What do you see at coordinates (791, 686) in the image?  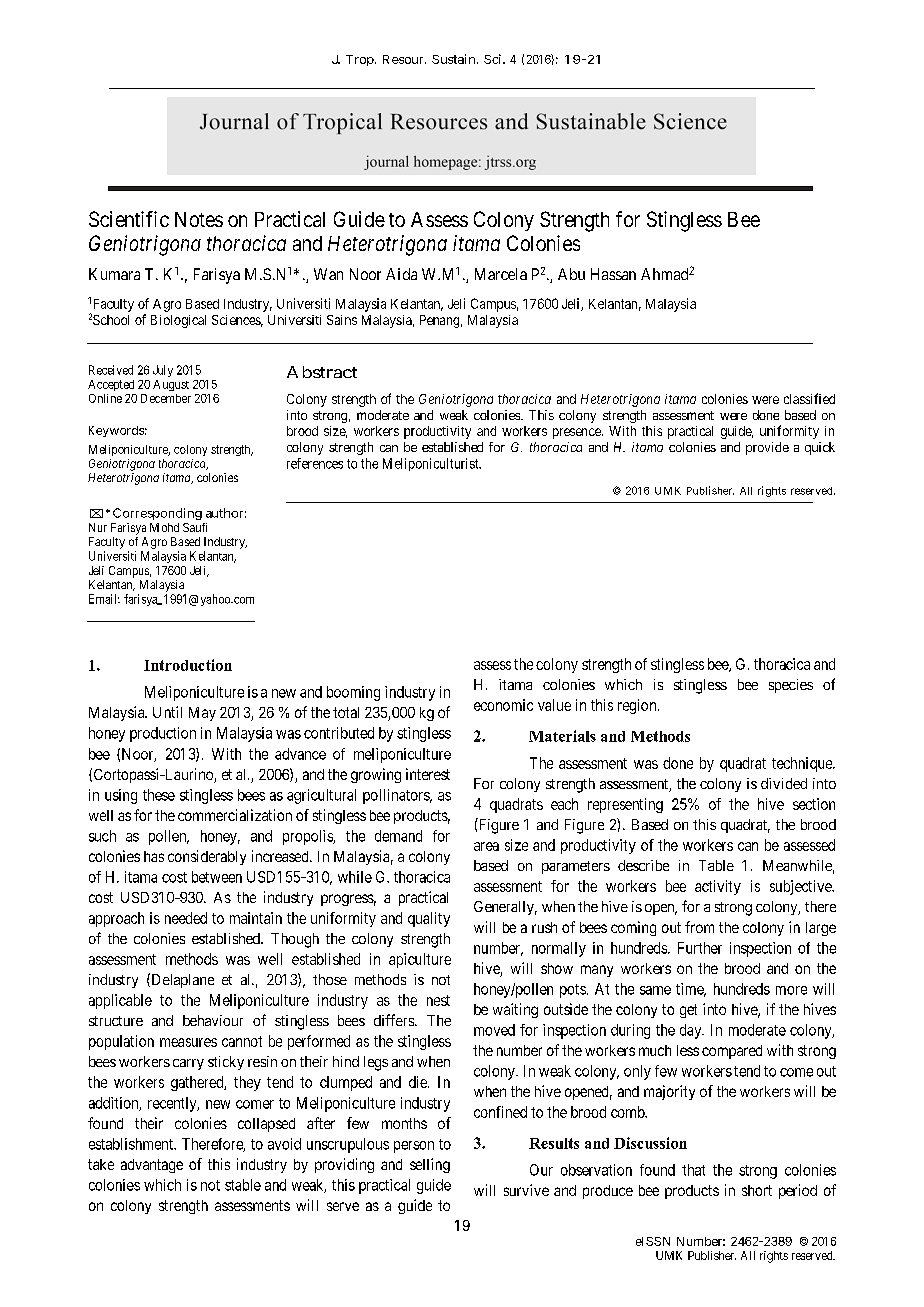 I see `species` at bounding box center [791, 686].
